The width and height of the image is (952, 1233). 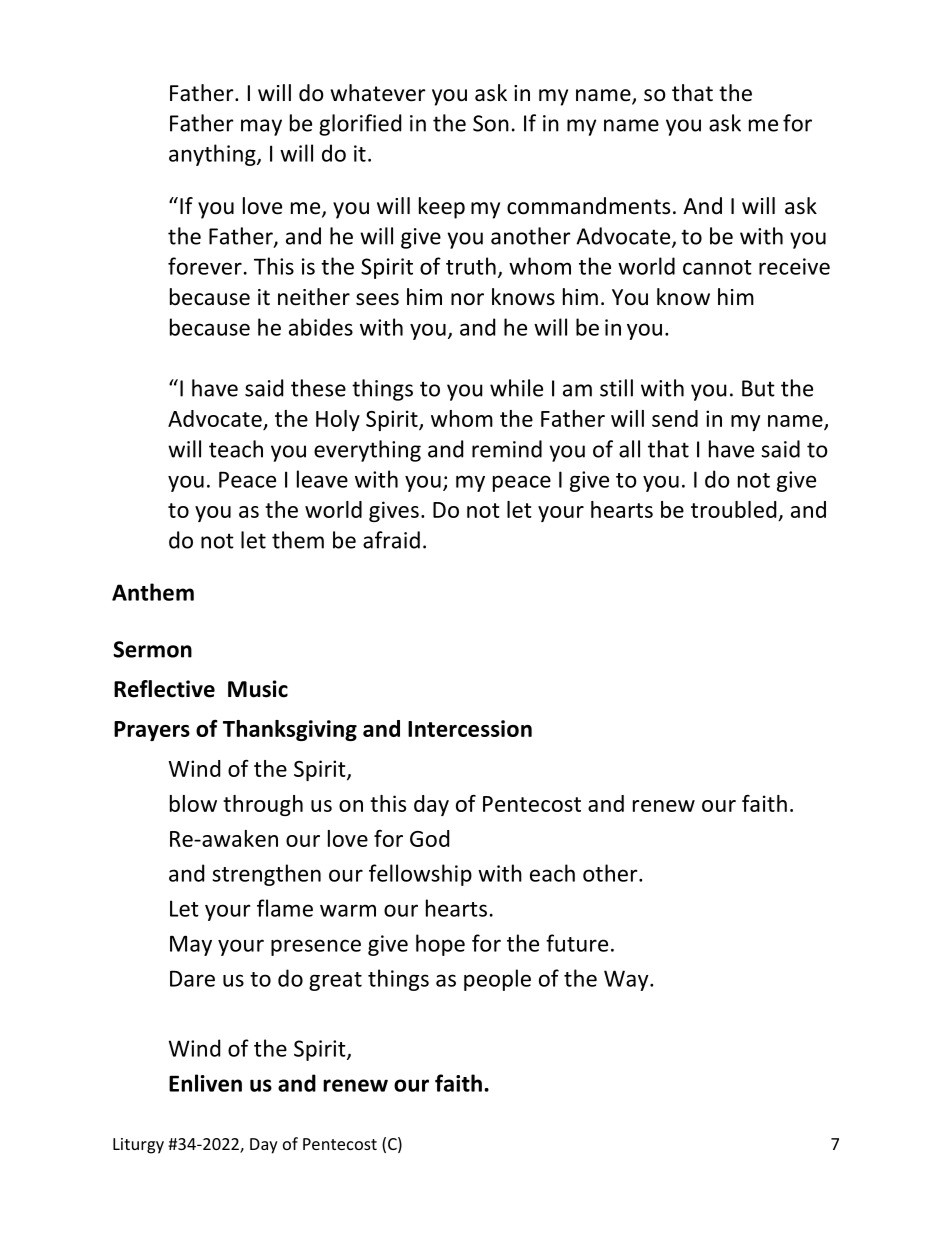 What do you see at coordinates (285, 908) in the image?
I see `flame` at bounding box center [285, 908].
